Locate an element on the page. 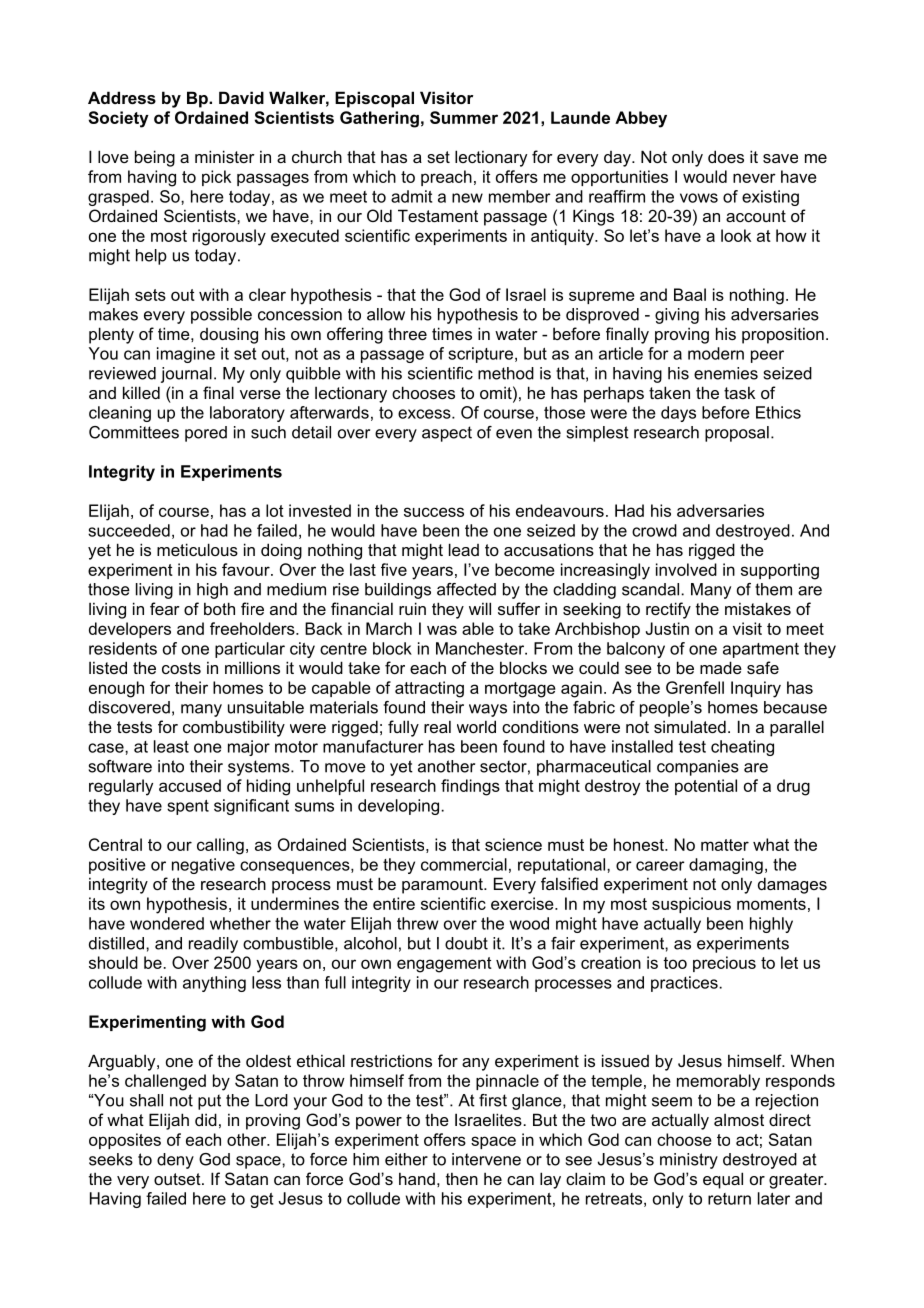 The height and width of the page is (1308, 924). pored is located at coordinates (206, 434).
